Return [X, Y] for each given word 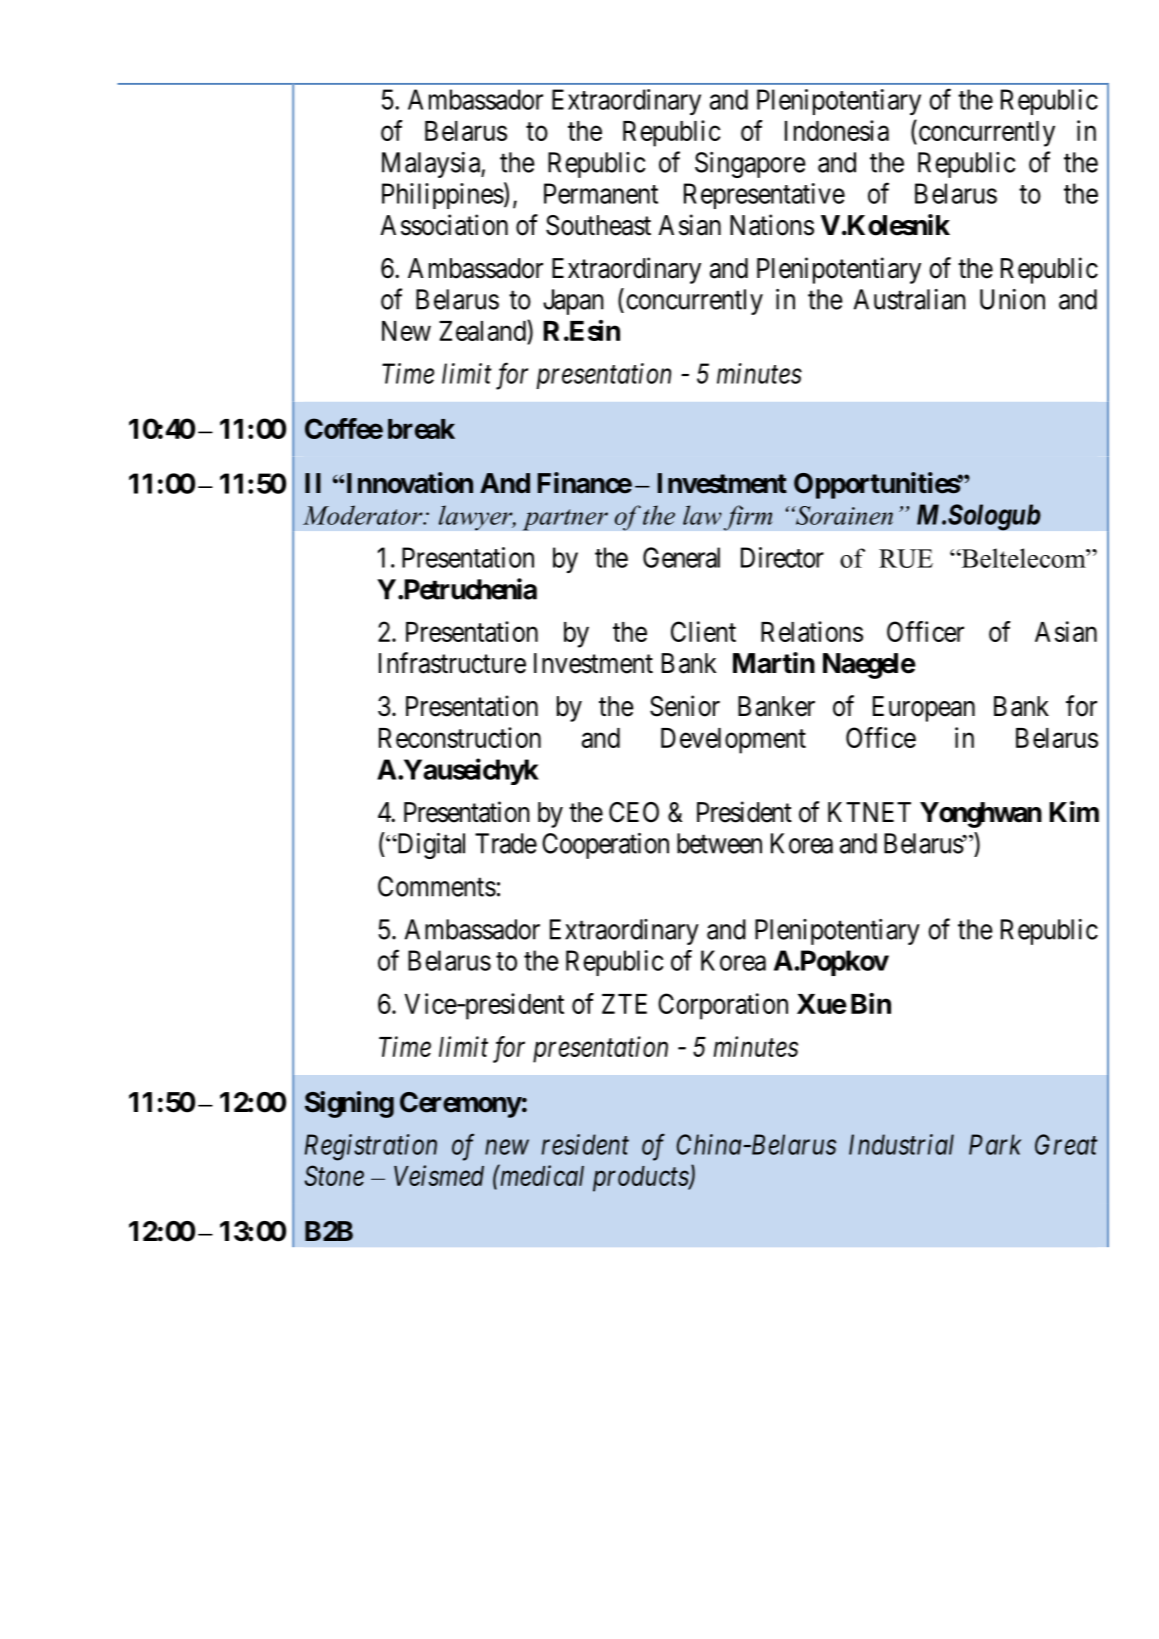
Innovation [408, 483]
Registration [371, 1147]
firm [748, 518]
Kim [1074, 811]
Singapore [750, 165]
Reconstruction [460, 737]
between [719, 843]
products [641, 1179]
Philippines [443, 196]
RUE [906, 558]
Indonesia [837, 130]
